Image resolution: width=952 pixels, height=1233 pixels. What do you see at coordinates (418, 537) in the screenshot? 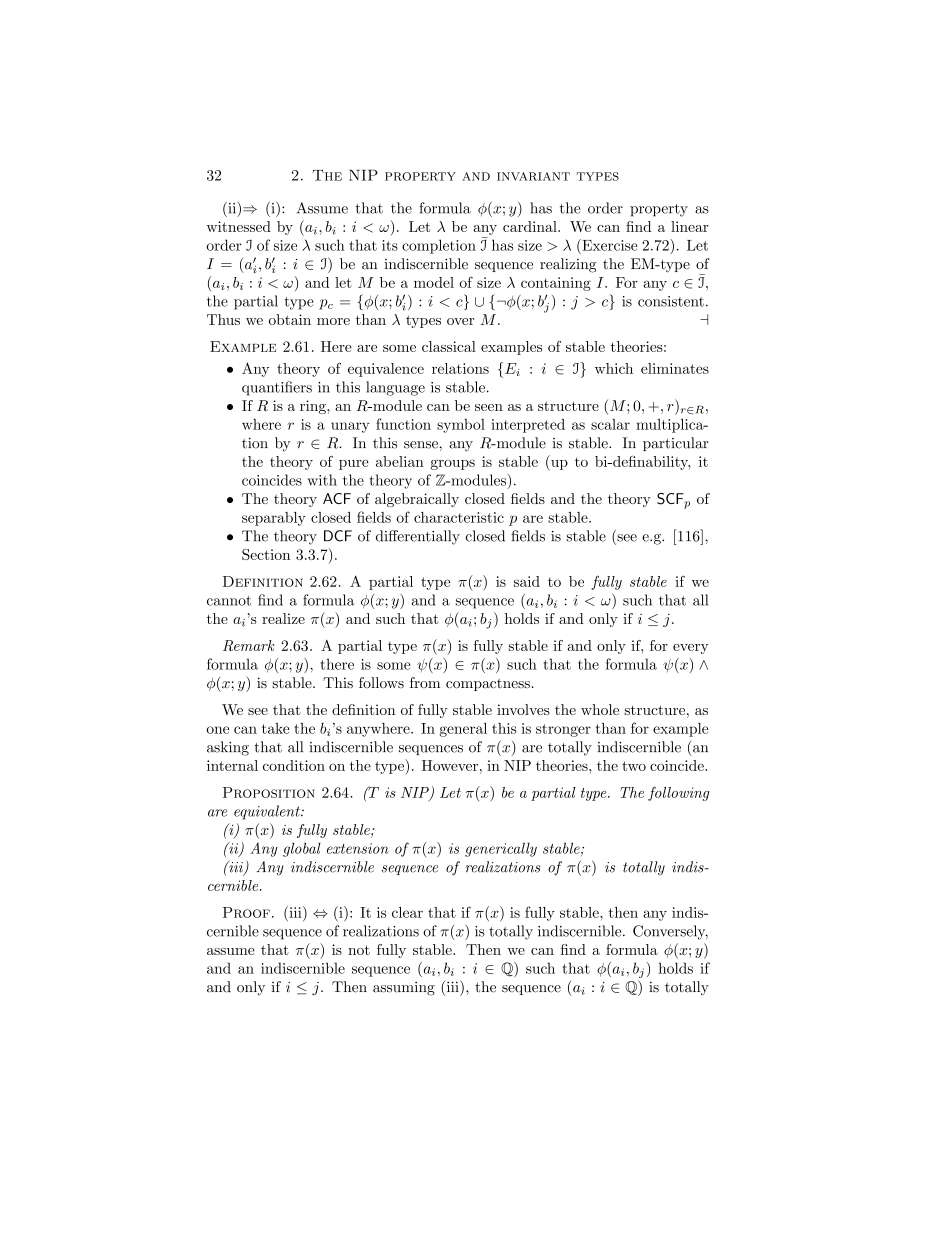
I see `differentially` at bounding box center [418, 537].
